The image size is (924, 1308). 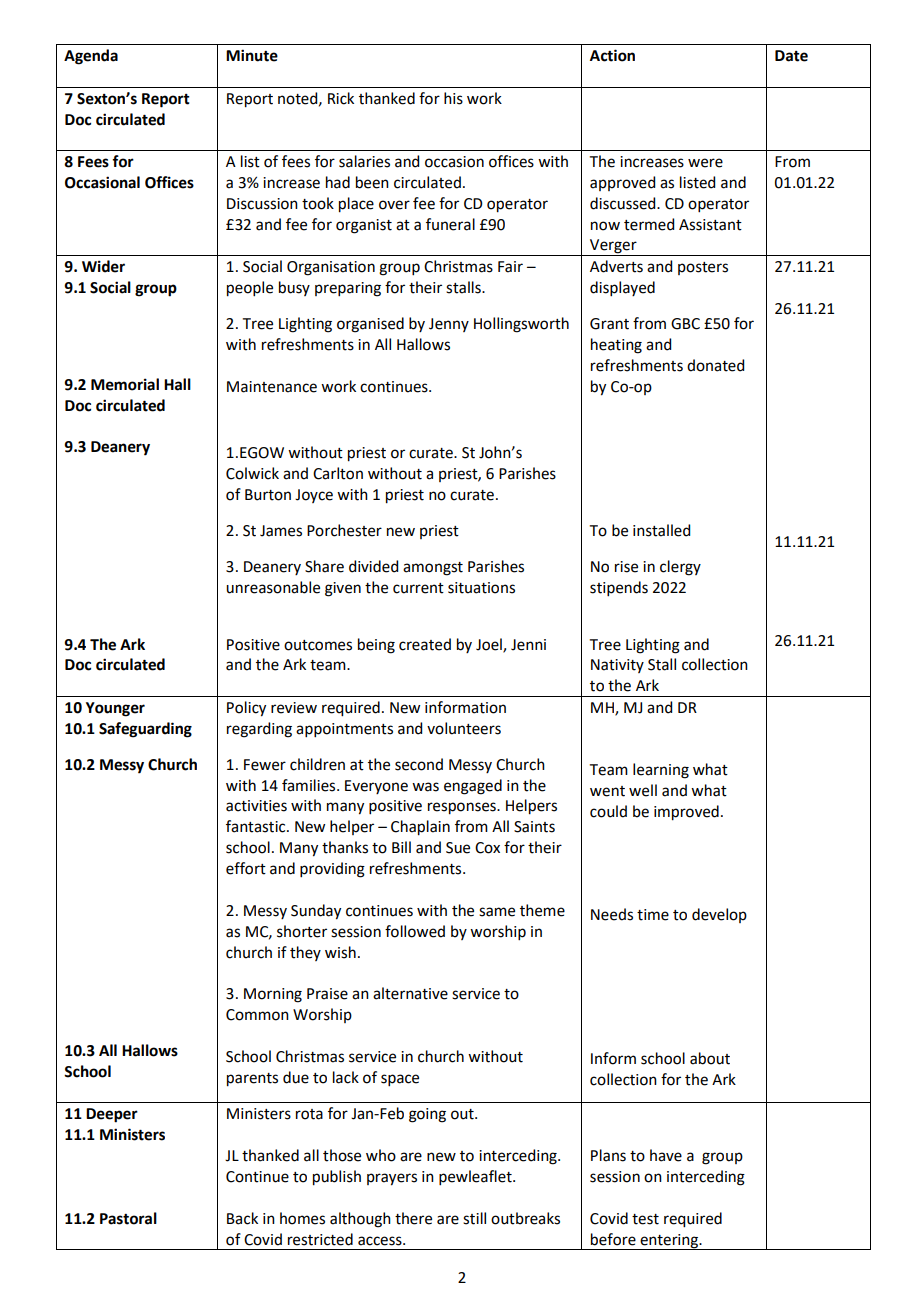 What do you see at coordinates (705, 163) in the document?
I see `were` at bounding box center [705, 163].
